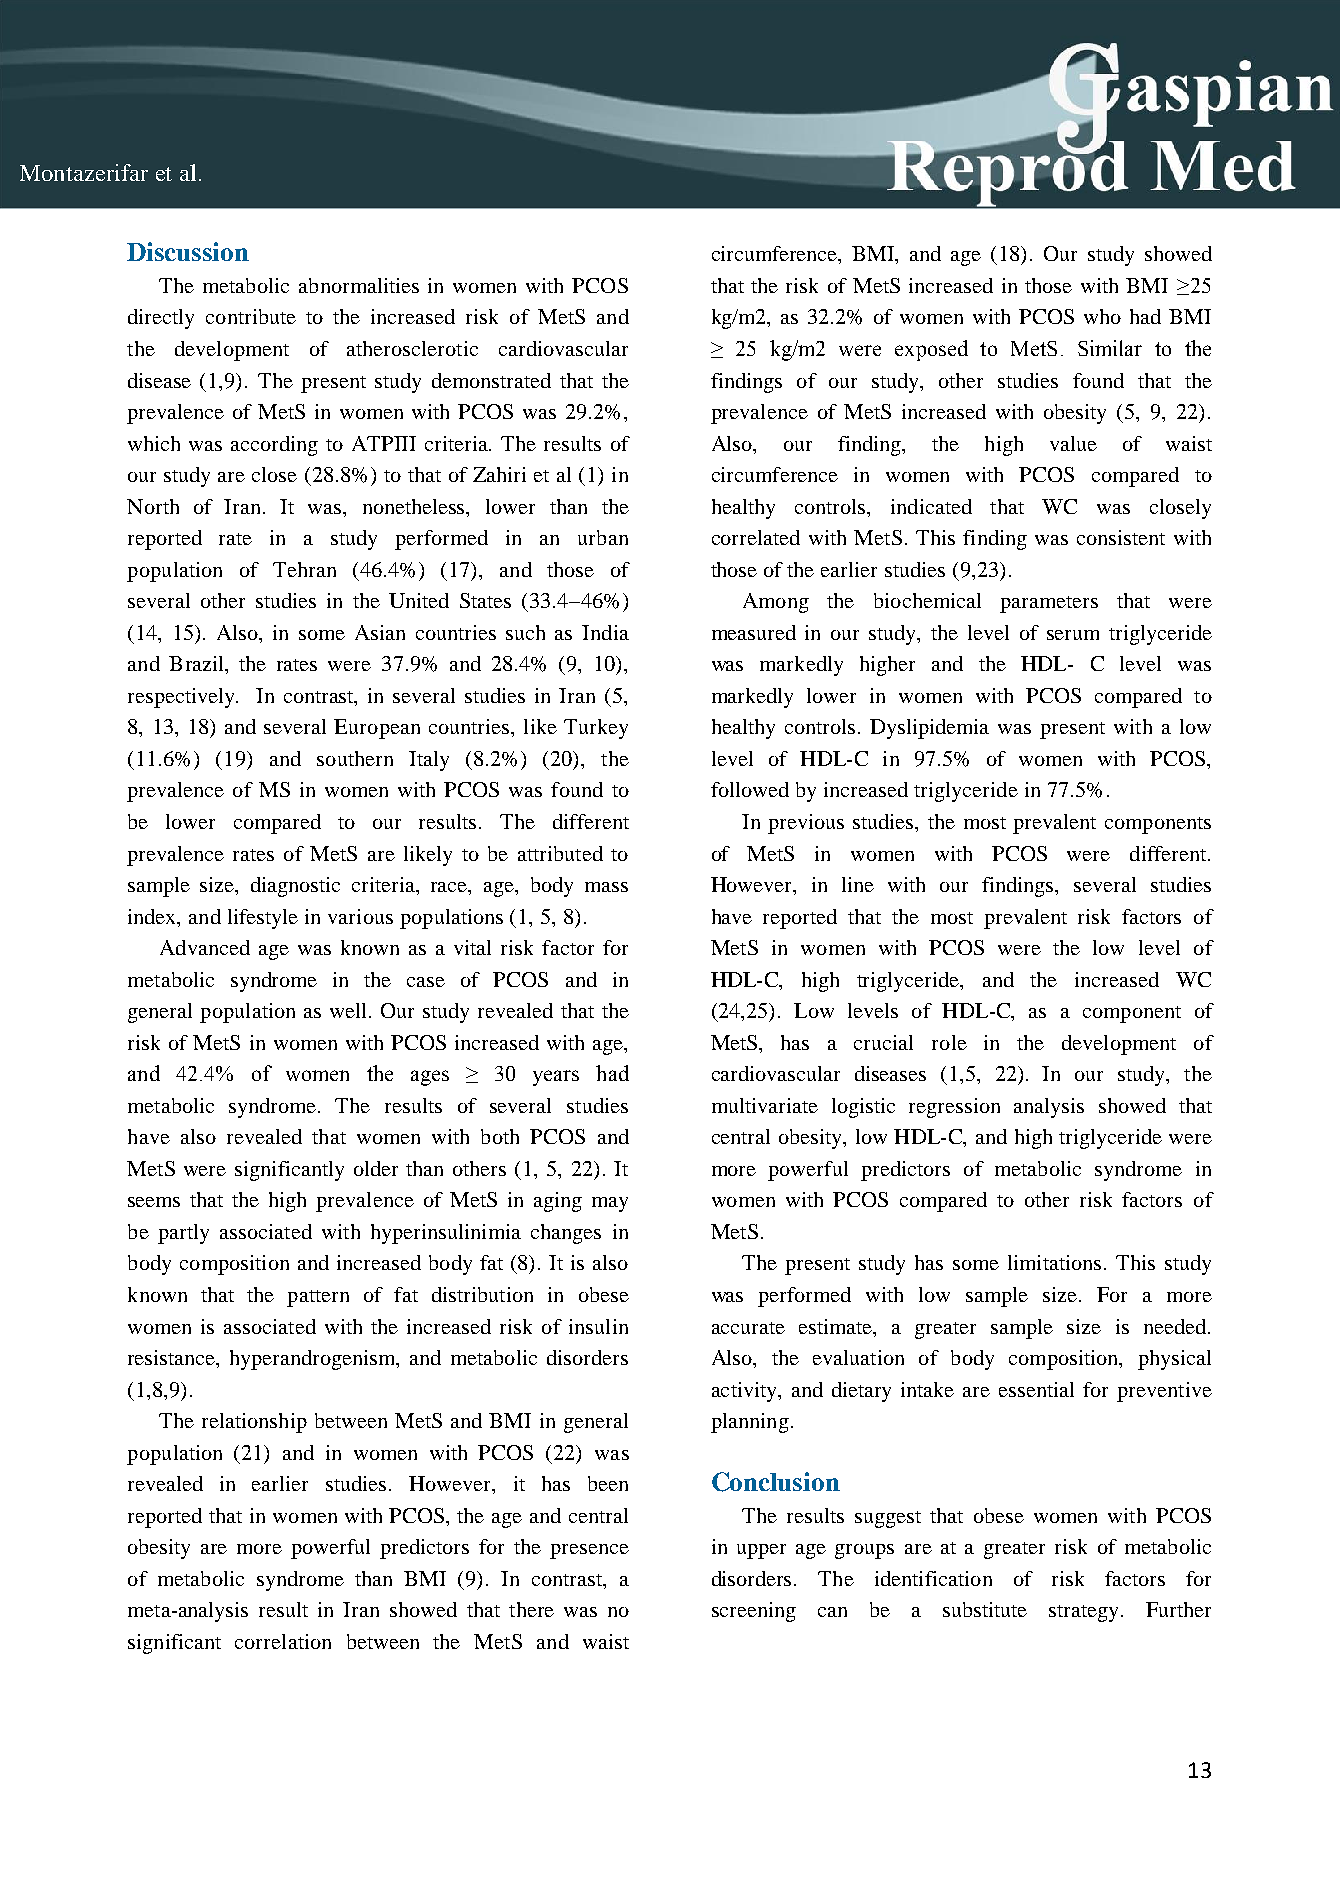 This screenshot has width=1340, height=1896. What do you see at coordinates (283, 1641) in the screenshot?
I see `correlation` at bounding box center [283, 1641].
